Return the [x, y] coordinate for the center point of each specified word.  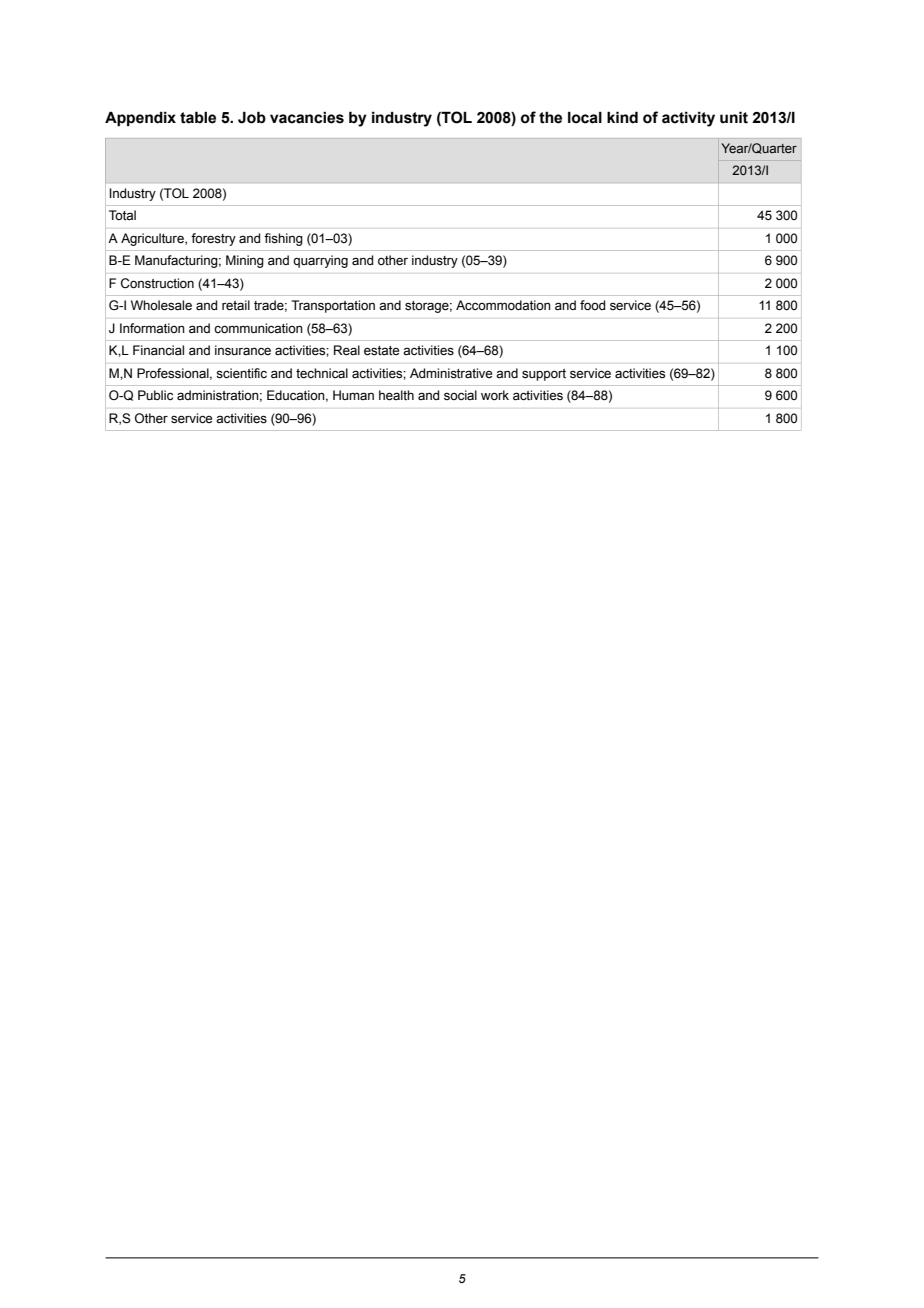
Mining [245, 261]
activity [688, 119]
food [592, 305]
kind [622, 117]
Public [155, 395]
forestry [213, 239]
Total [122, 215]
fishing [283, 239]
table [198, 117]
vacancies [307, 118]
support [544, 375]
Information [152, 328]
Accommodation [503, 305]
